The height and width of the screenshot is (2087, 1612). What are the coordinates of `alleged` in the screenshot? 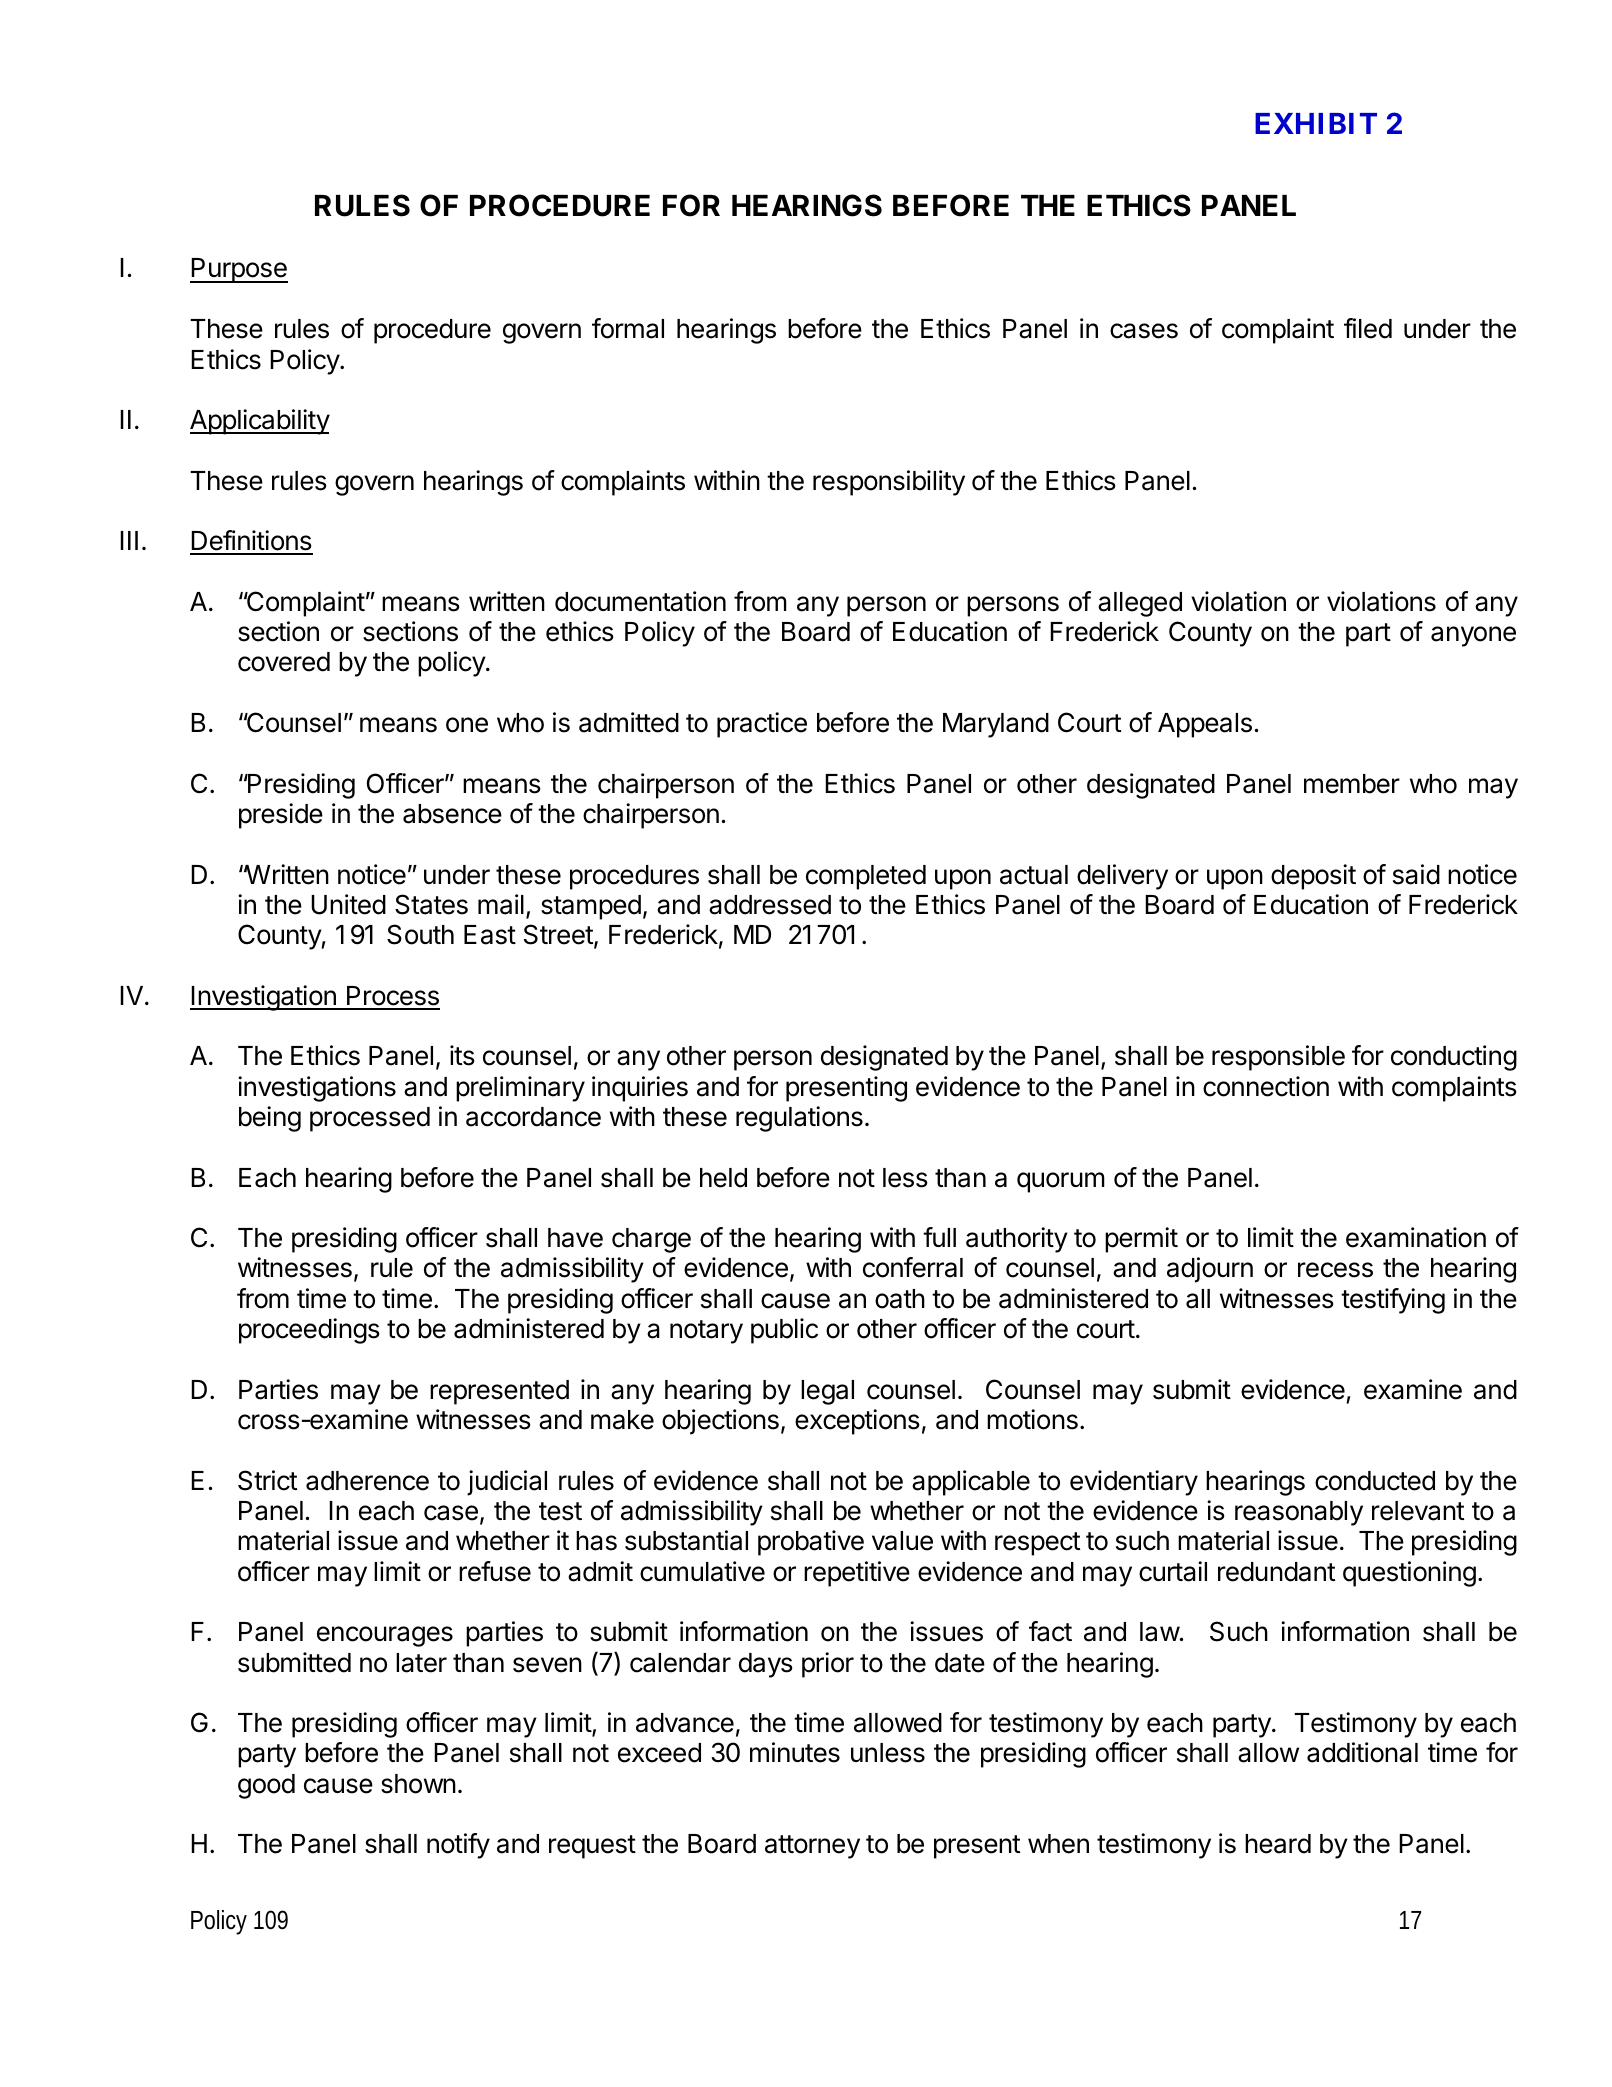 It's located at (1140, 604).
